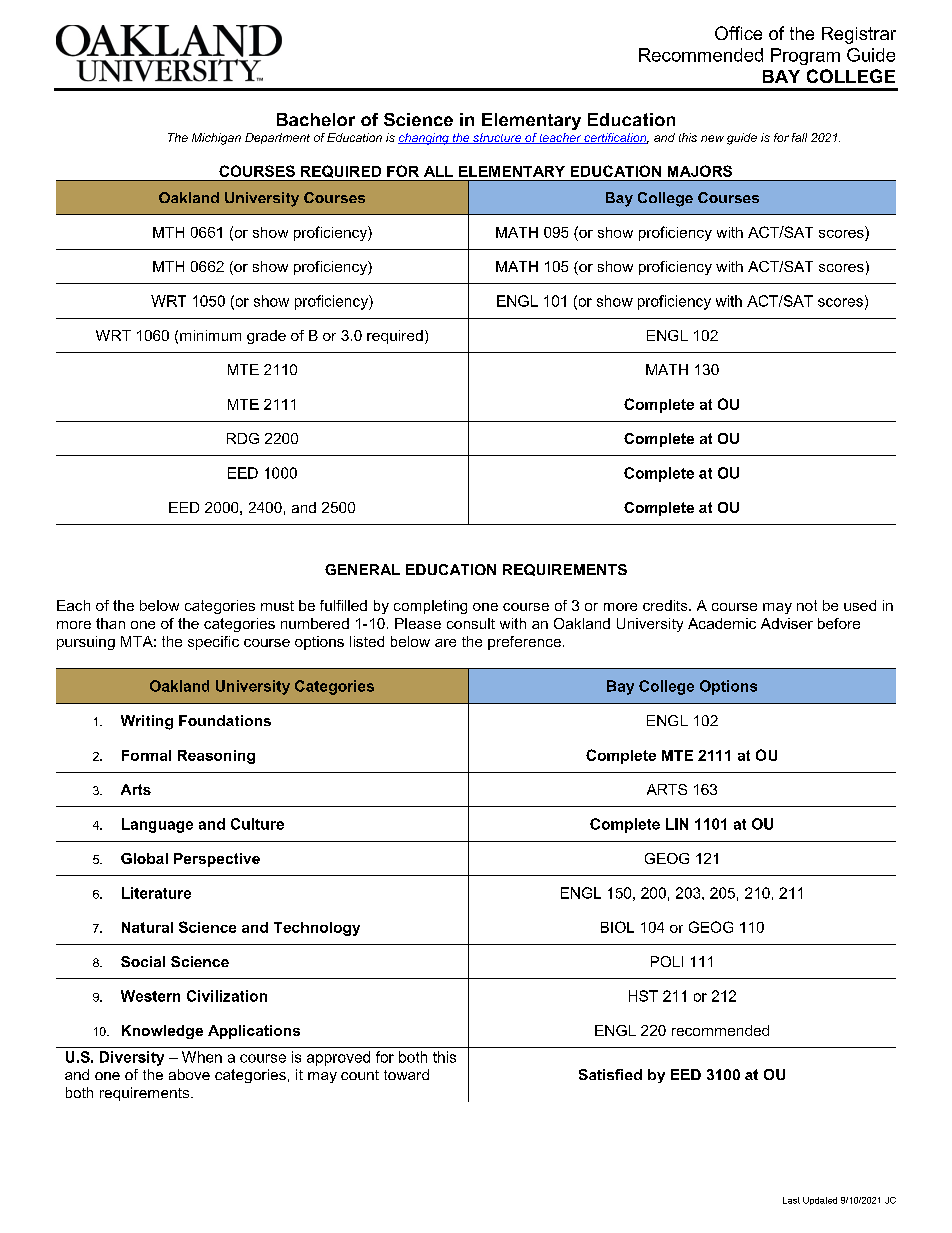 This screenshot has width=952, height=1233. Describe the element at coordinates (216, 139) in the screenshot. I see `Michigan` at that location.
